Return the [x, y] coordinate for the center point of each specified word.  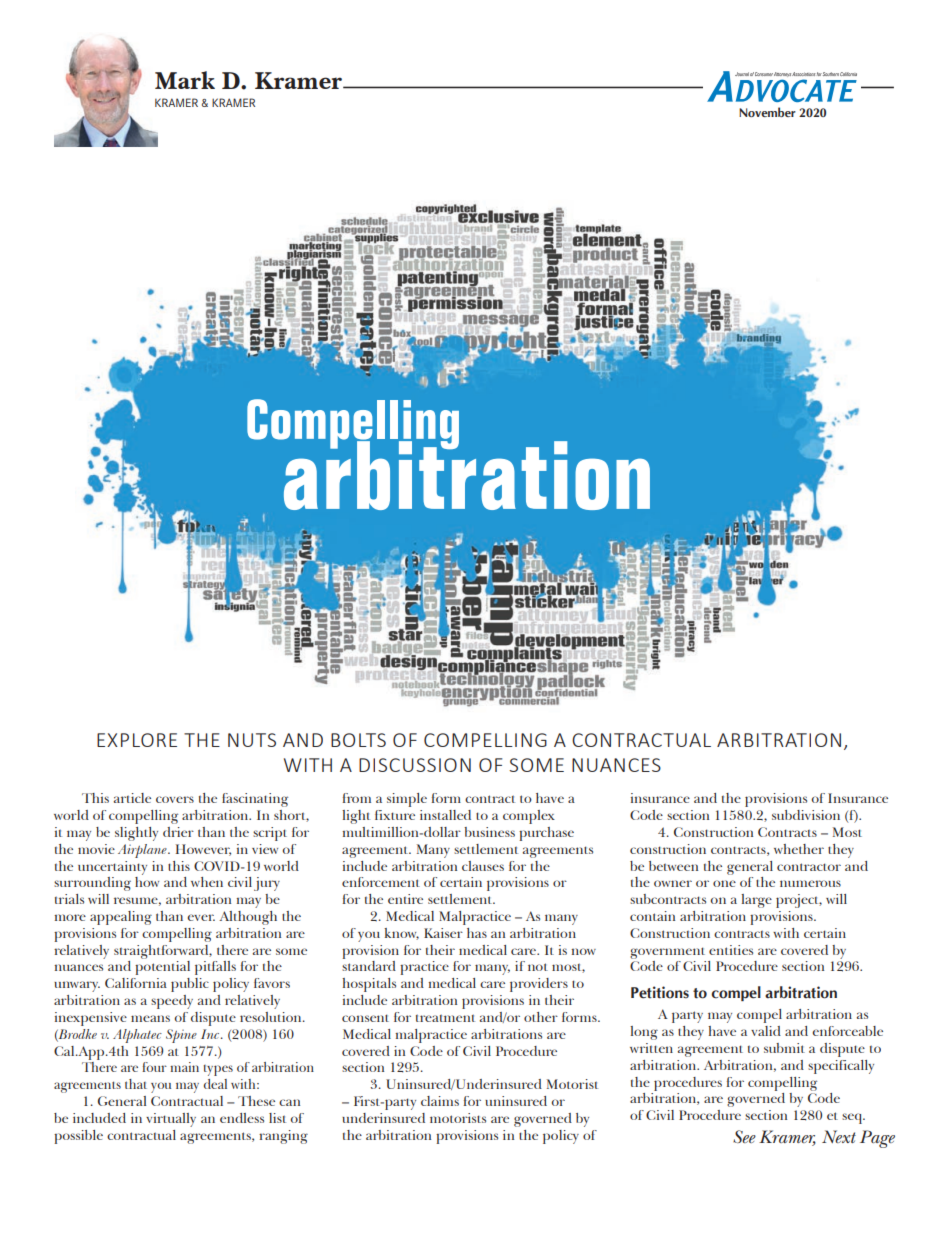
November [767, 112]
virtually [171, 1120]
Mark [185, 80]
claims [440, 1101]
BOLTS [358, 740]
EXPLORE [137, 740]
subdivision [806, 815]
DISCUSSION [415, 765]
